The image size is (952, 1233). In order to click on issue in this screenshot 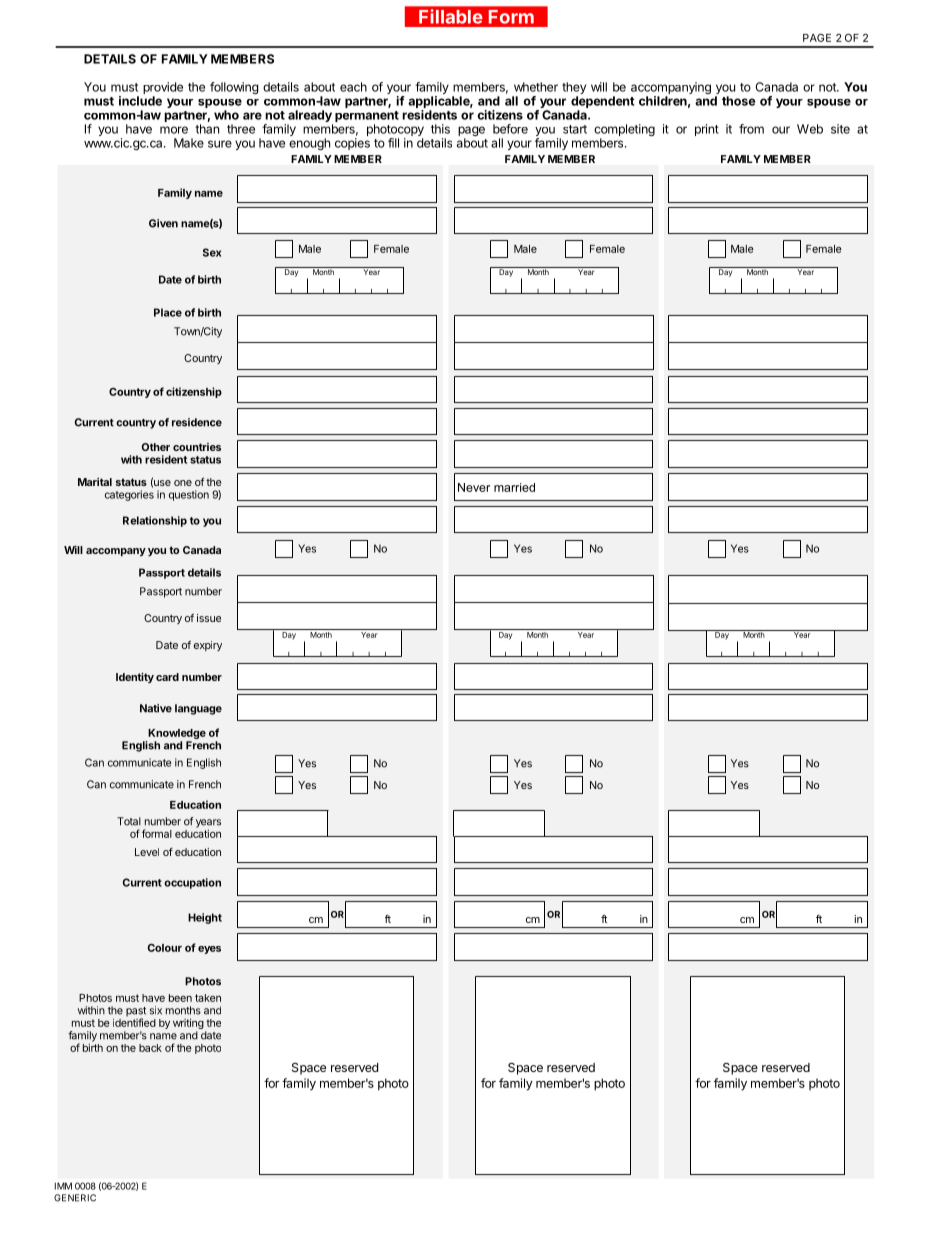, I will do `click(209, 618)`.
